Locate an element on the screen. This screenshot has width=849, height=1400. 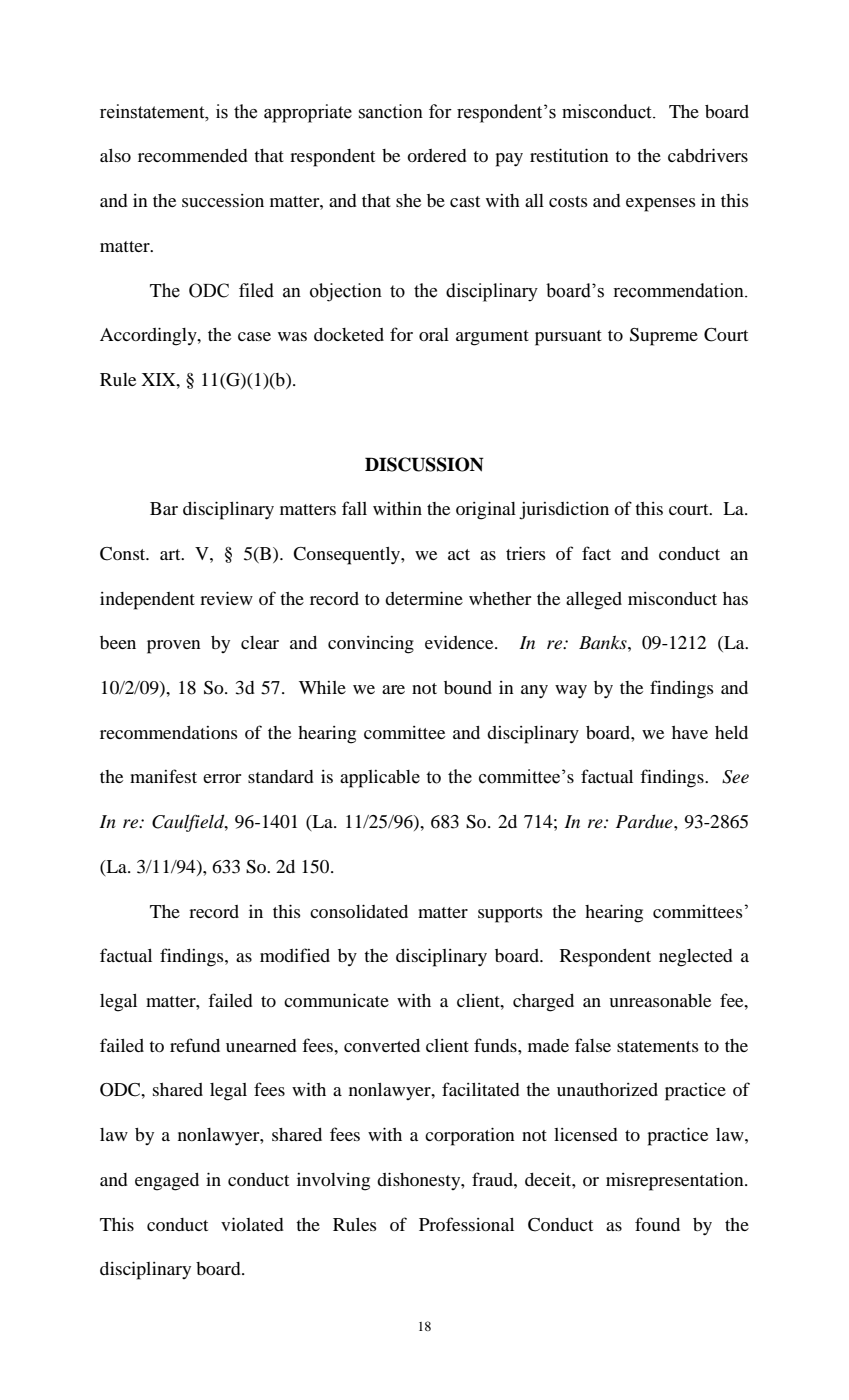
See is located at coordinates (735, 777).
